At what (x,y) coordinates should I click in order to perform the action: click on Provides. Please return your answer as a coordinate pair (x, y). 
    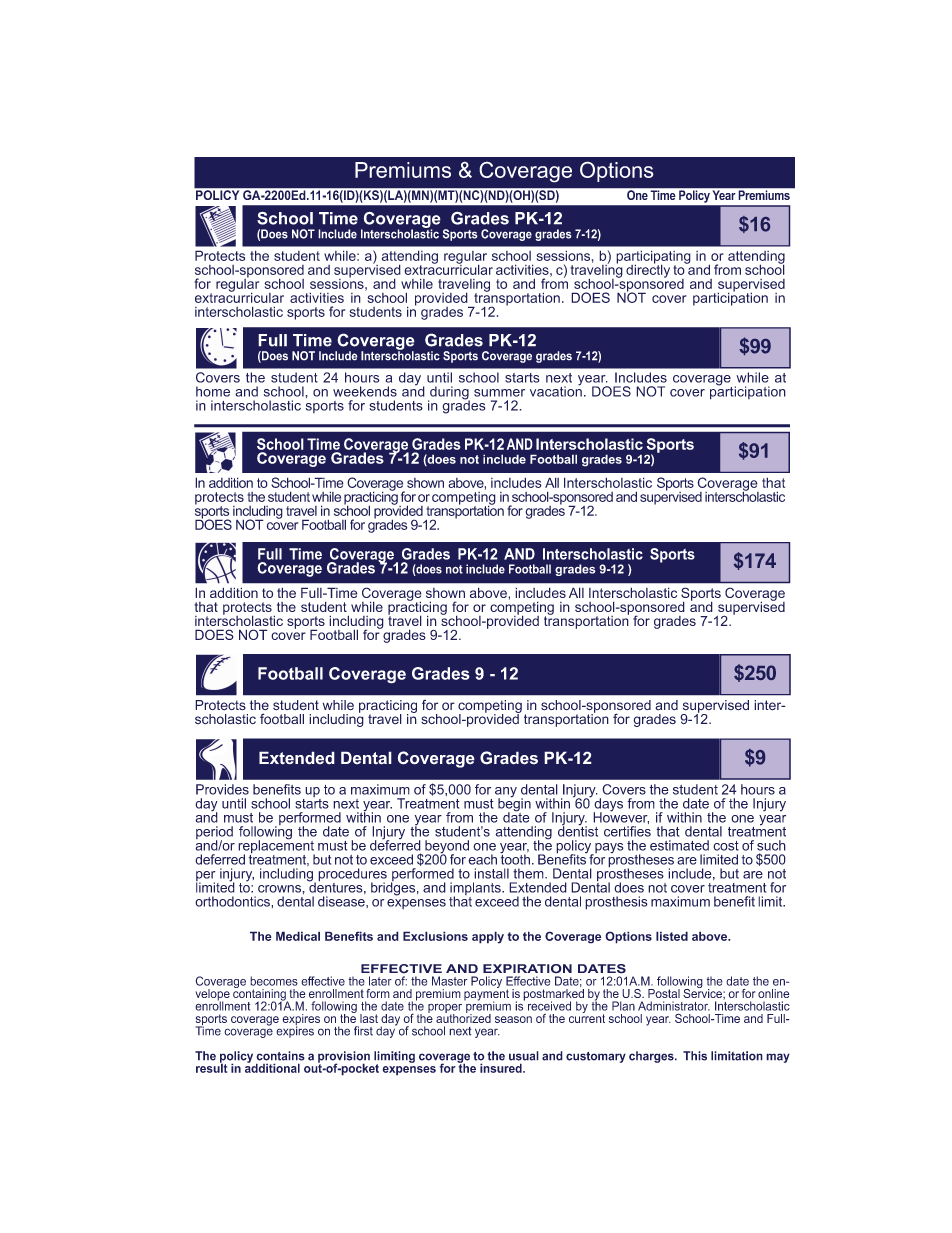
    Looking at the image, I should click on (222, 789).
